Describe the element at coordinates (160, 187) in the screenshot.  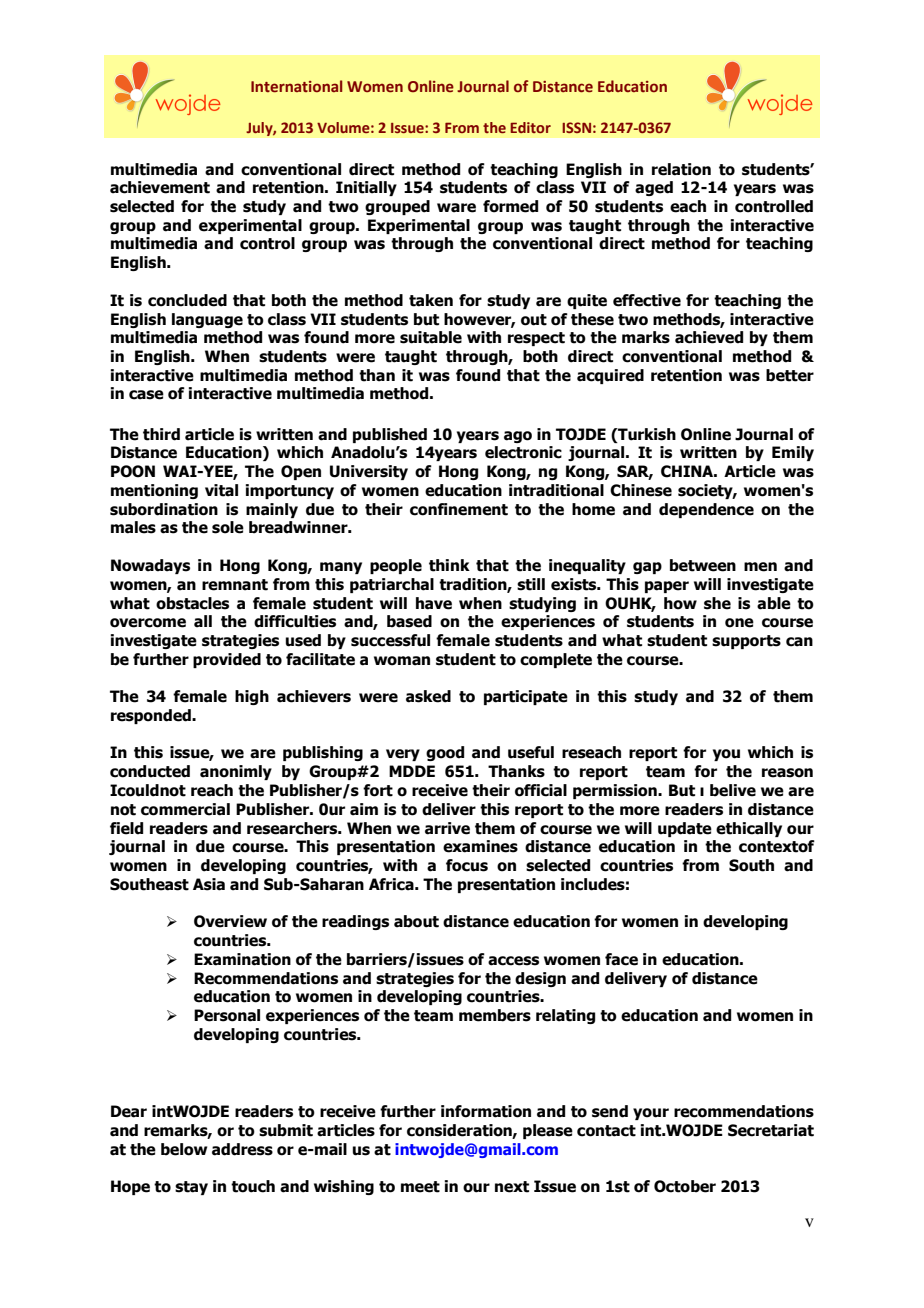
I see `achievement` at that location.
